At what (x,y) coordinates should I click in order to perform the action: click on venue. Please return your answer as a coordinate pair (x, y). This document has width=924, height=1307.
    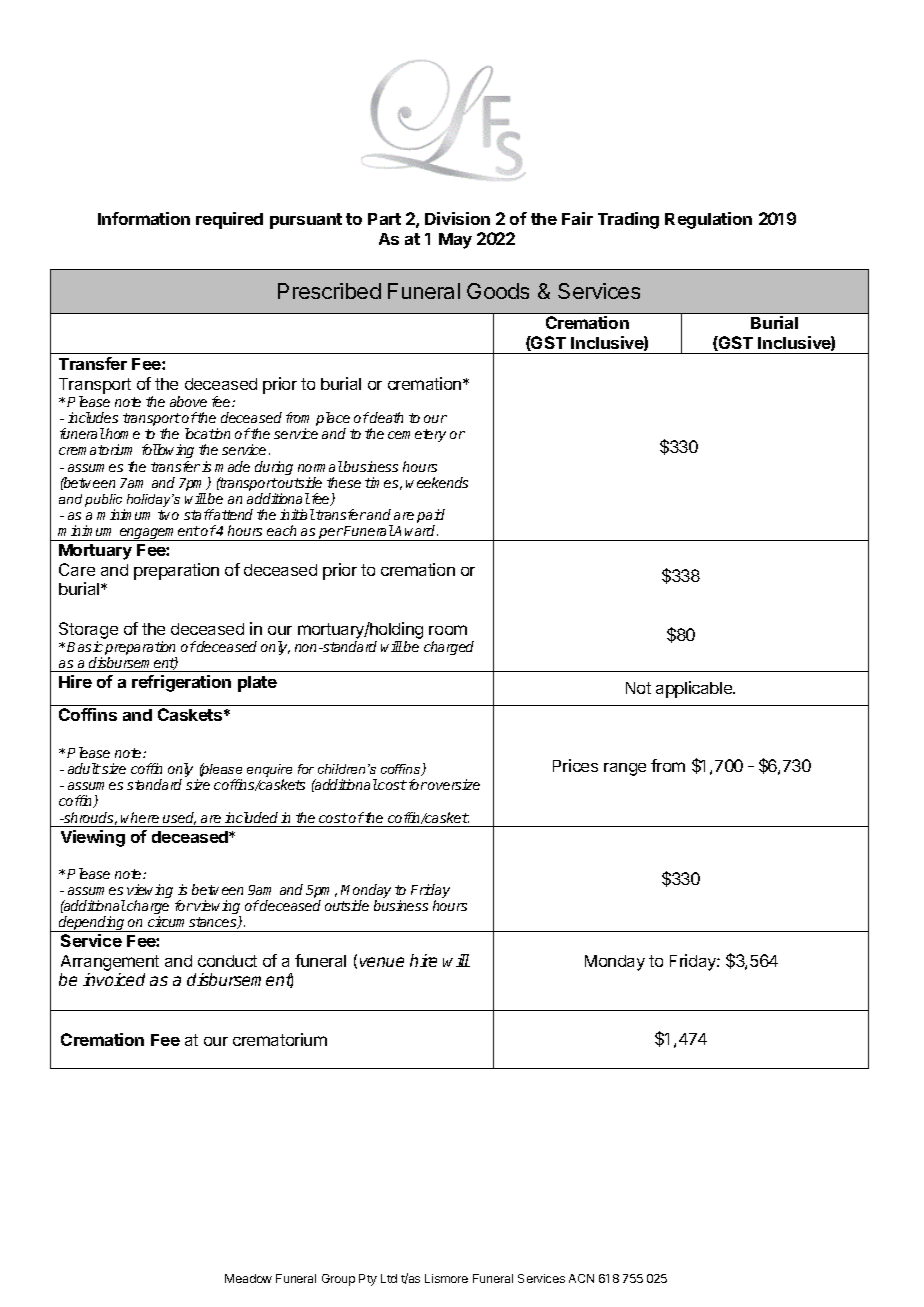
    Looking at the image, I should click on (382, 962).
